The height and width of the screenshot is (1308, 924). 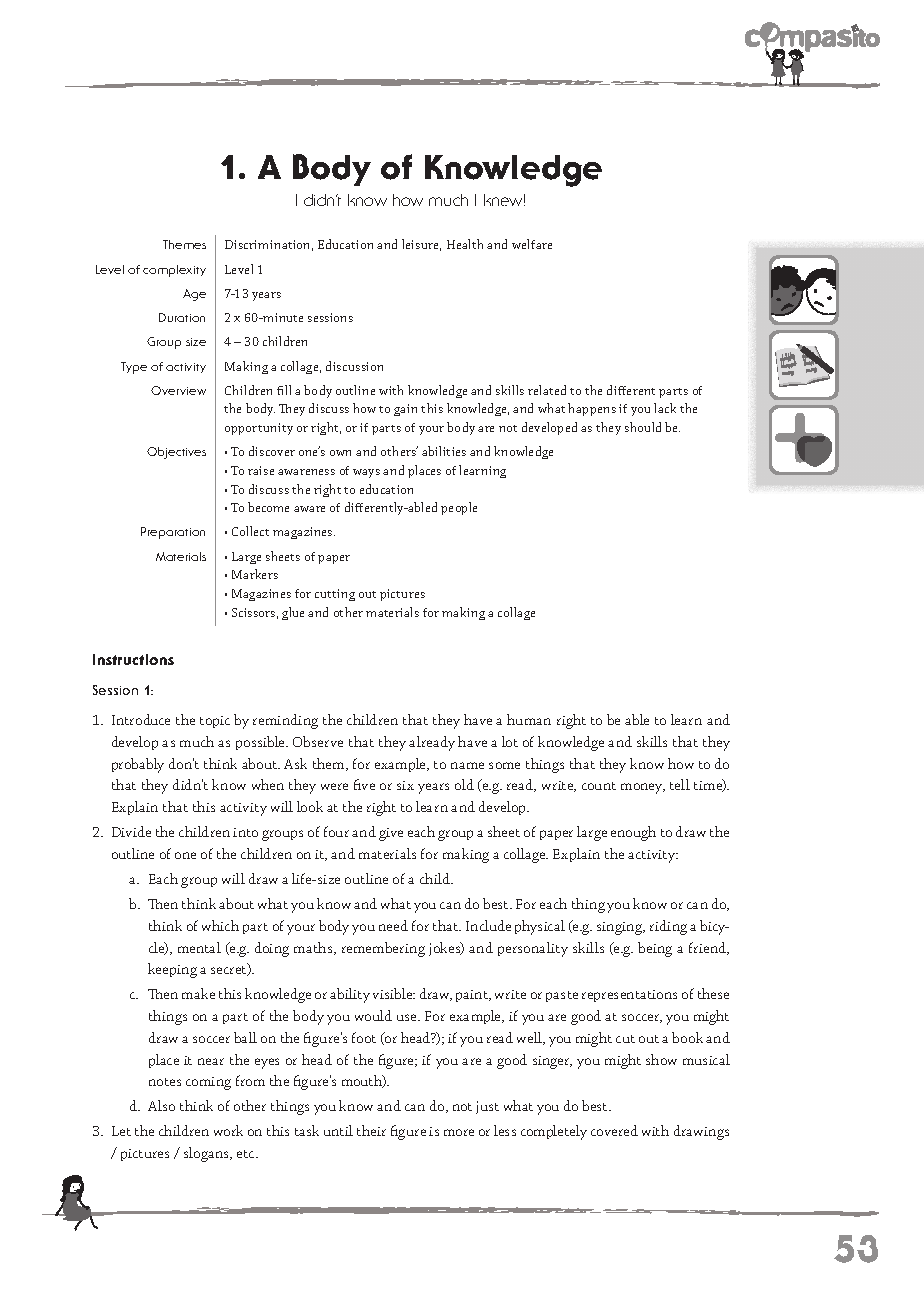 I want to click on should, so click(x=643, y=427).
